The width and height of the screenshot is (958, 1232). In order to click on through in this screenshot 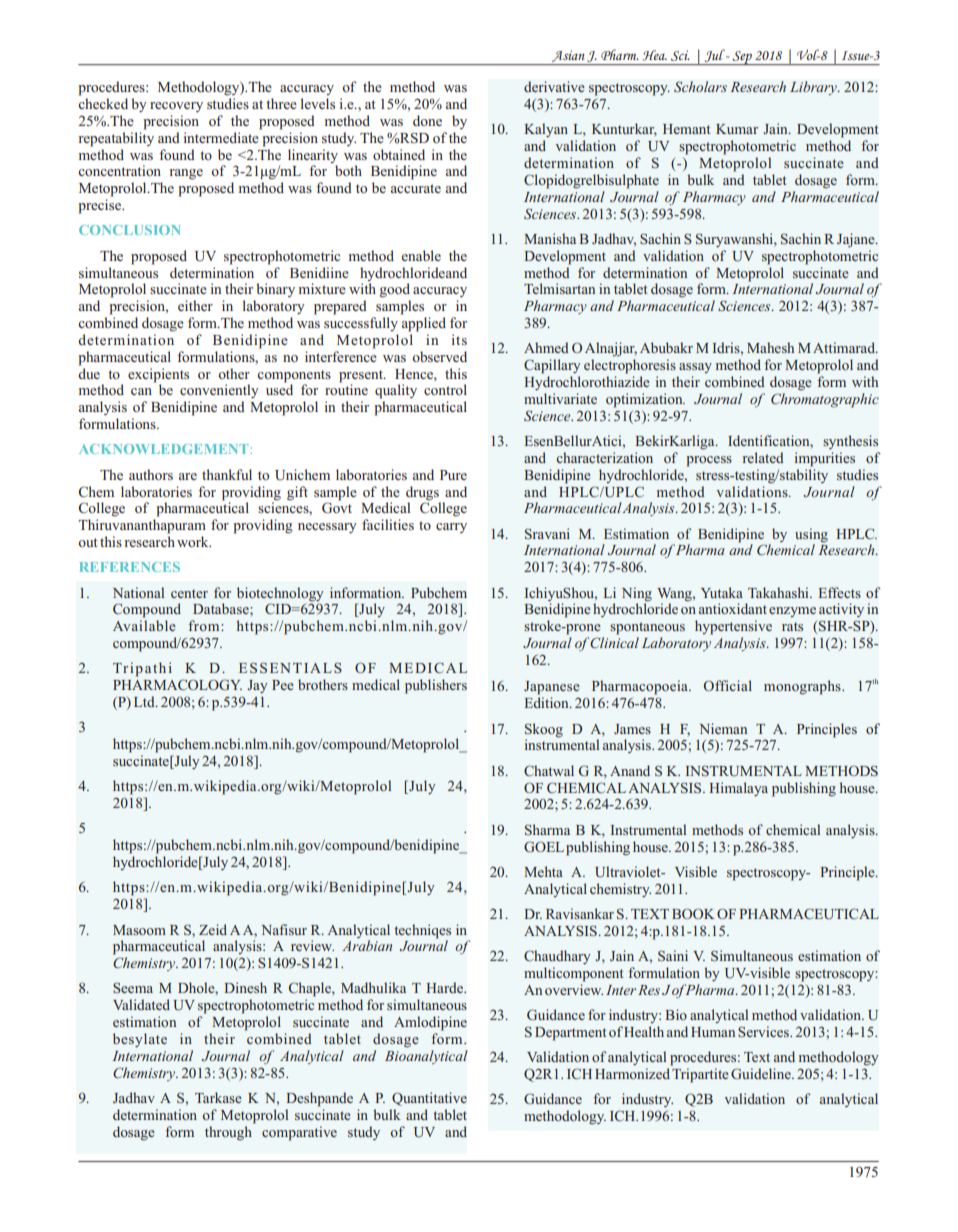, I will do `click(229, 1132)`.
